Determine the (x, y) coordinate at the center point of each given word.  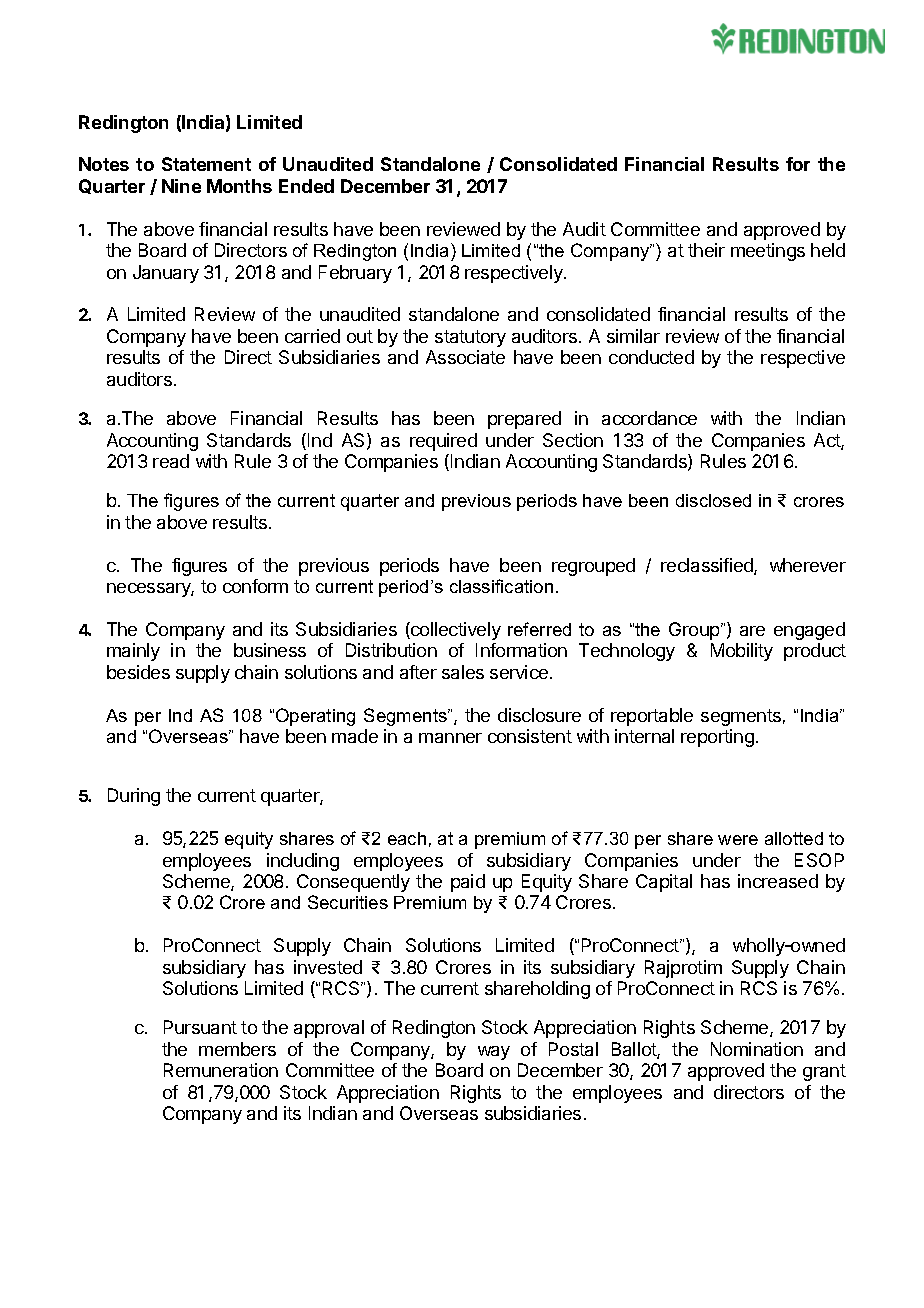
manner (450, 738)
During (134, 797)
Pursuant (200, 1027)
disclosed (713, 500)
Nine (181, 186)
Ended (306, 186)
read (171, 461)
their (706, 250)
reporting (717, 738)
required (443, 442)
